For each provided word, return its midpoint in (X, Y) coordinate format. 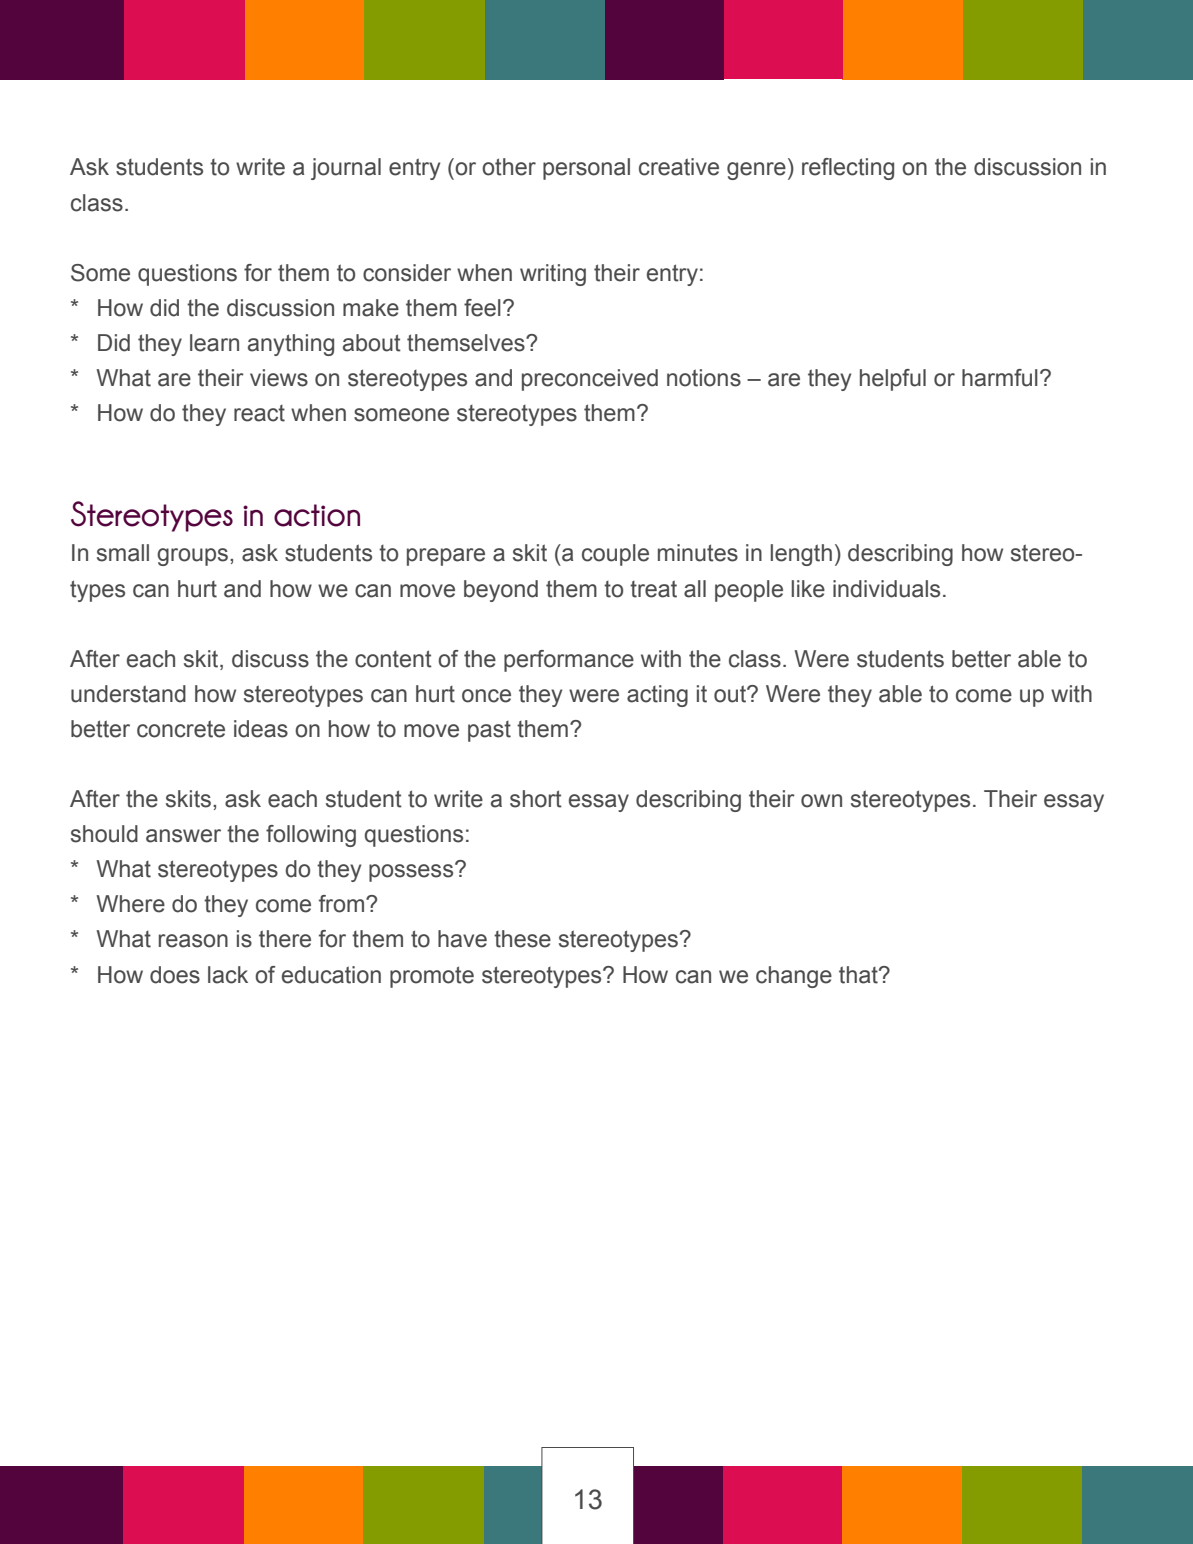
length (801, 555)
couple (615, 555)
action (317, 515)
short (536, 799)
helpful (893, 380)
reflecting (848, 169)
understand (128, 694)
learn (214, 343)
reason (193, 941)
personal (586, 169)
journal (346, 169)
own (821, 801)
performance (569, 661)
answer (183, 836)
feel (482, 308)
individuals (886, 589)
